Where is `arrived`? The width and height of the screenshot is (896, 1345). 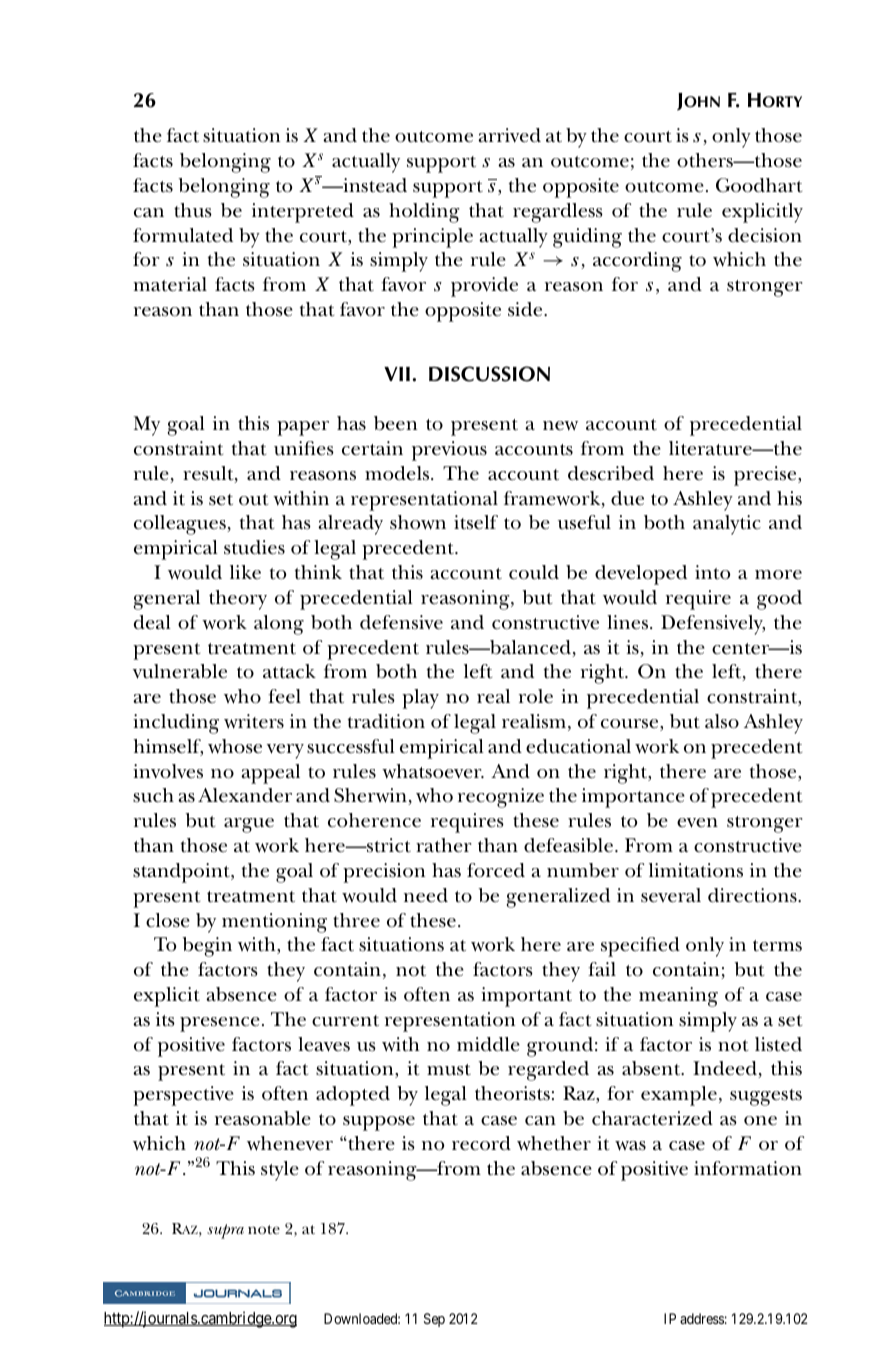
arrived is located at coordinates (509, 135).
